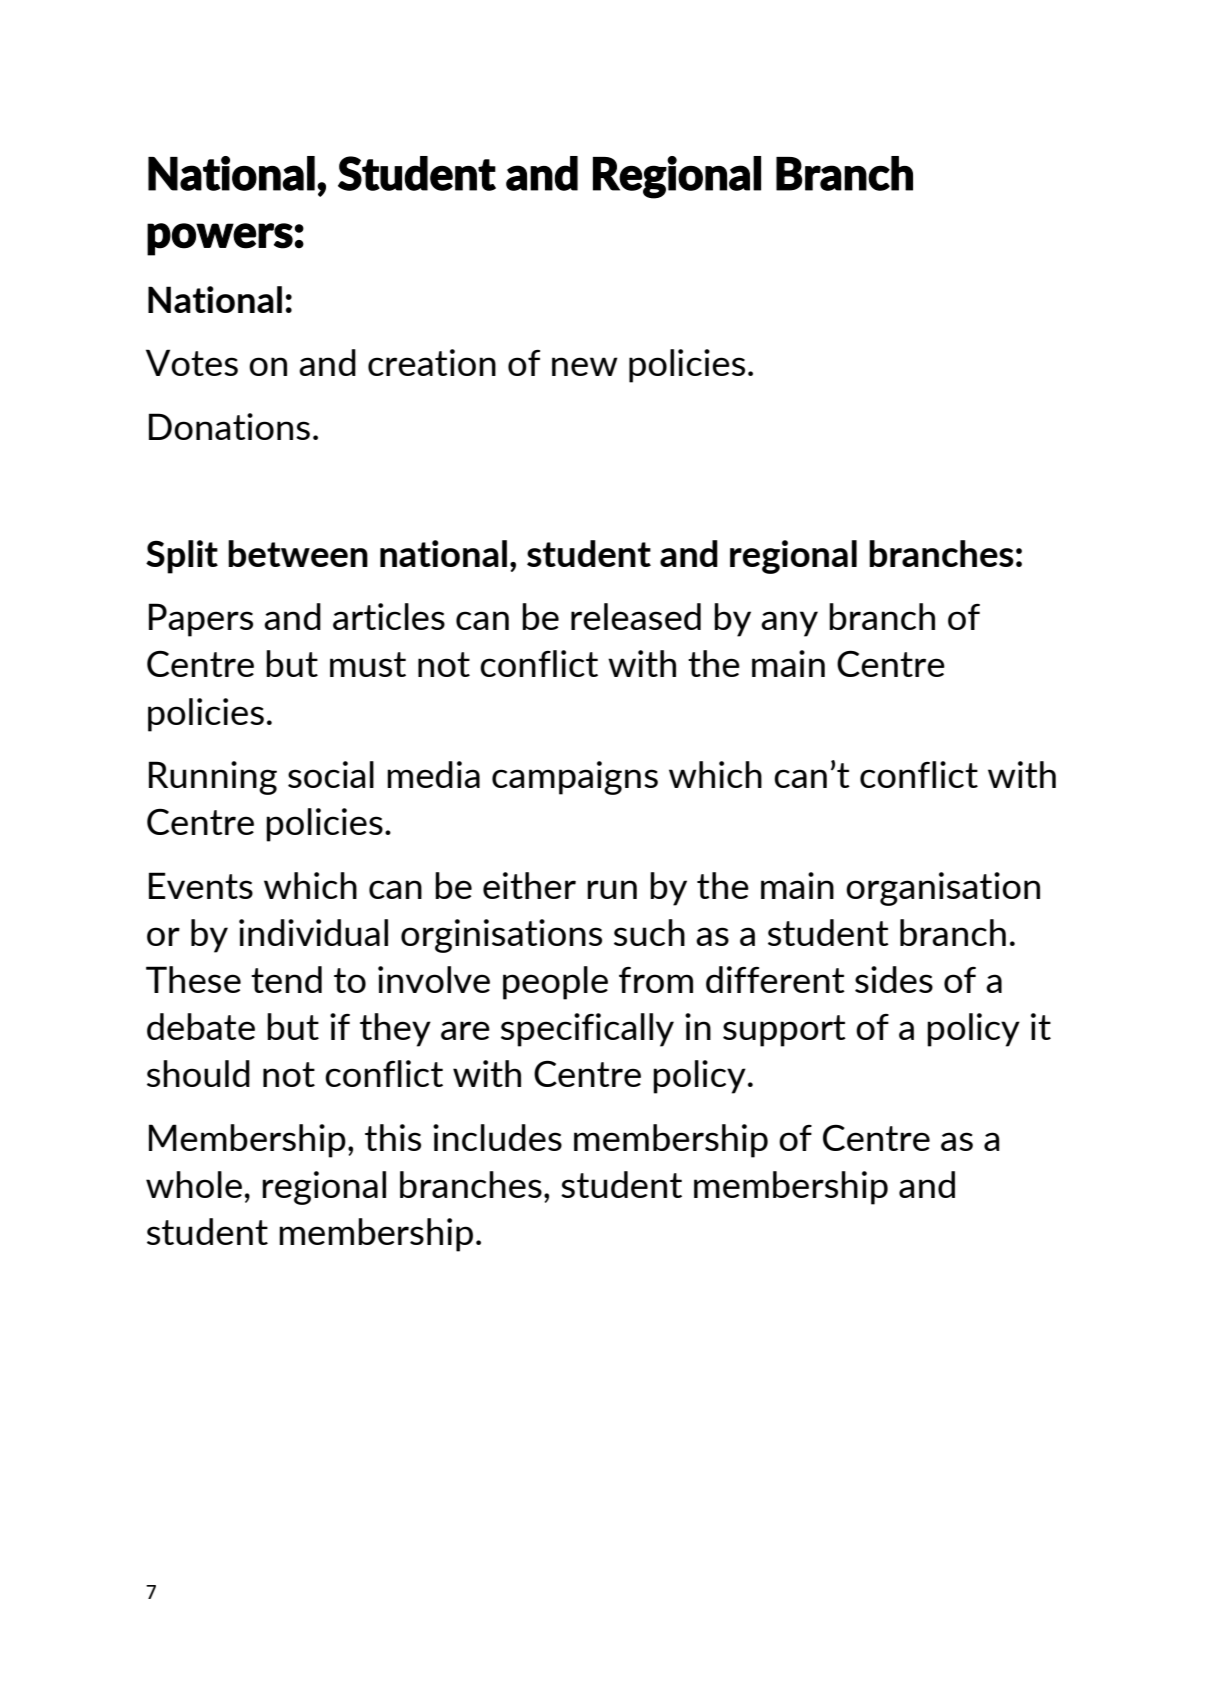 The height and width of the document is (1704, 1205). Describe the element at coordinates (432, 362) in the document. I see `creation` at that location.
